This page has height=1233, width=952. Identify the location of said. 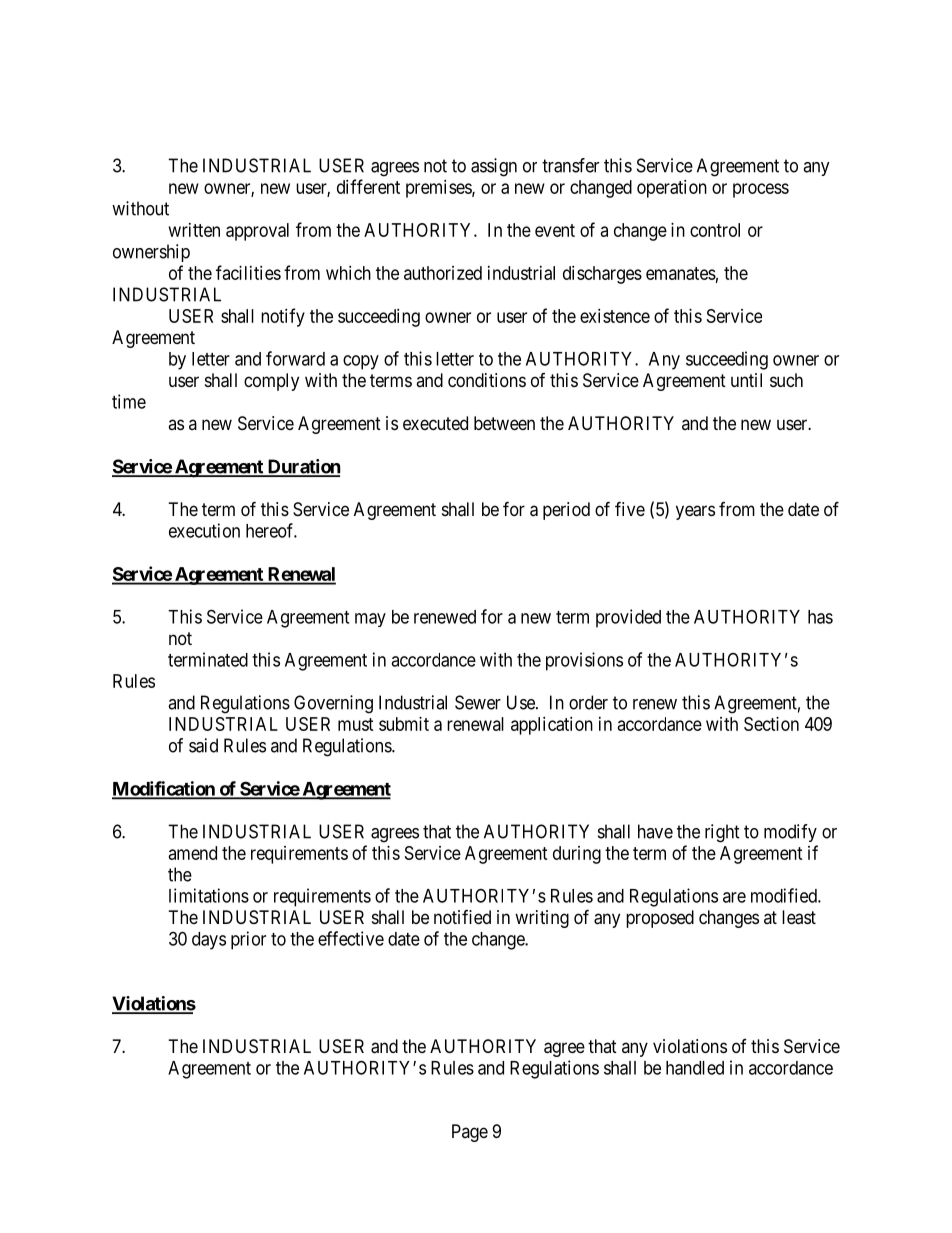
(203, 745).
